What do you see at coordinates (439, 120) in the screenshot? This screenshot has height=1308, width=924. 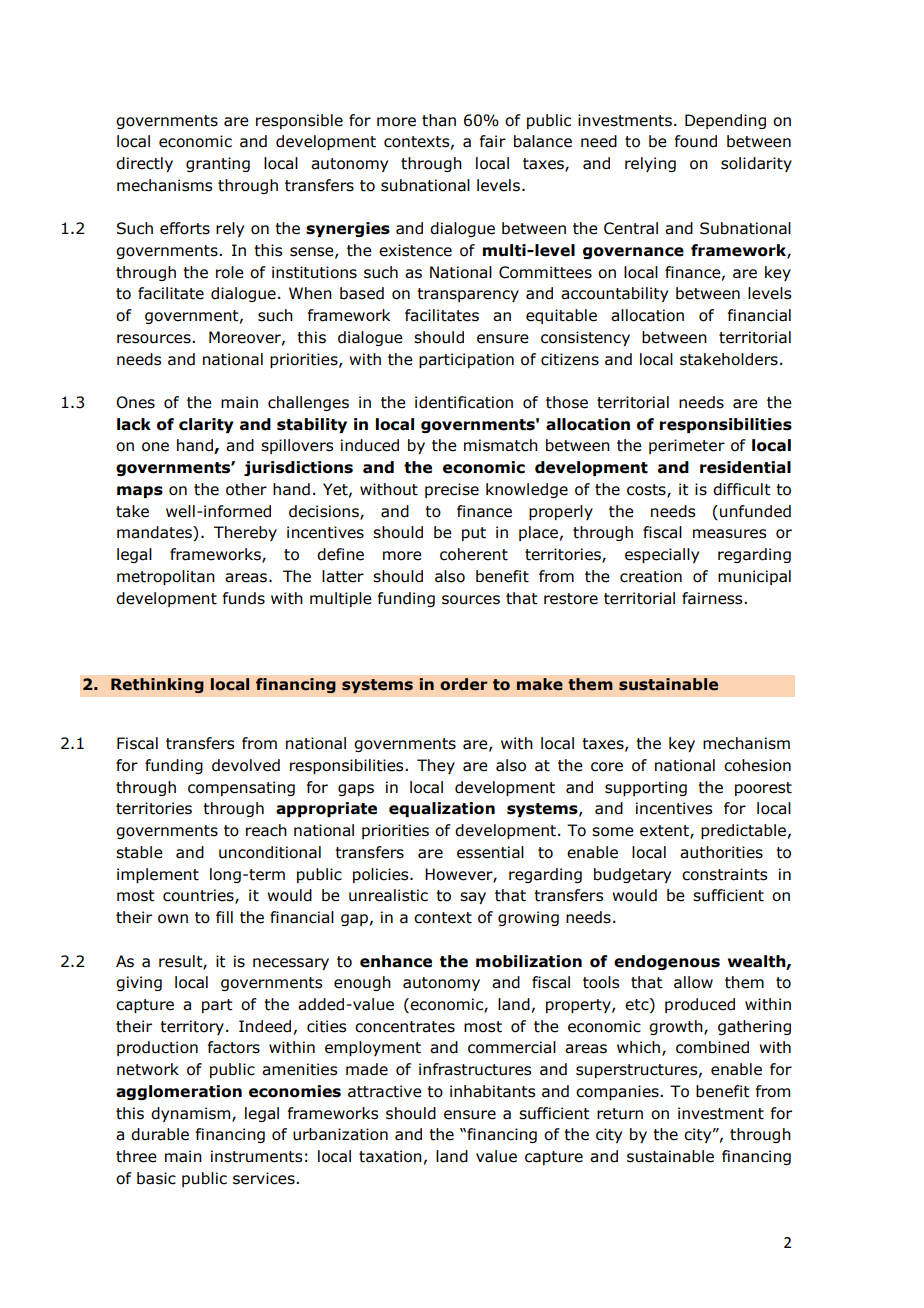 I see `than` at bounding box center [439, 120].
